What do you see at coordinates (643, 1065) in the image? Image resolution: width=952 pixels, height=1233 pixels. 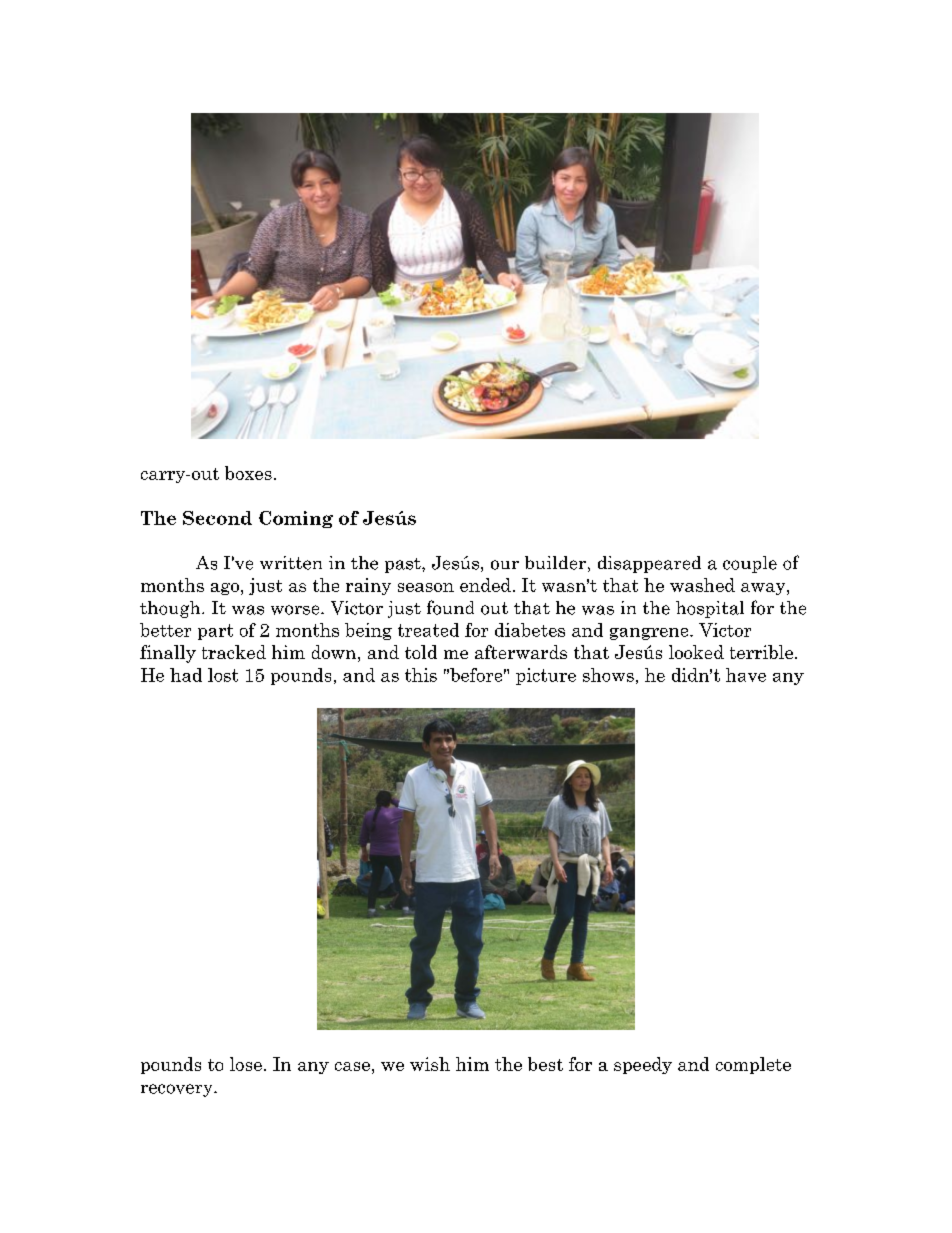 I see `speedy` at bounding box center [643, 1065].
